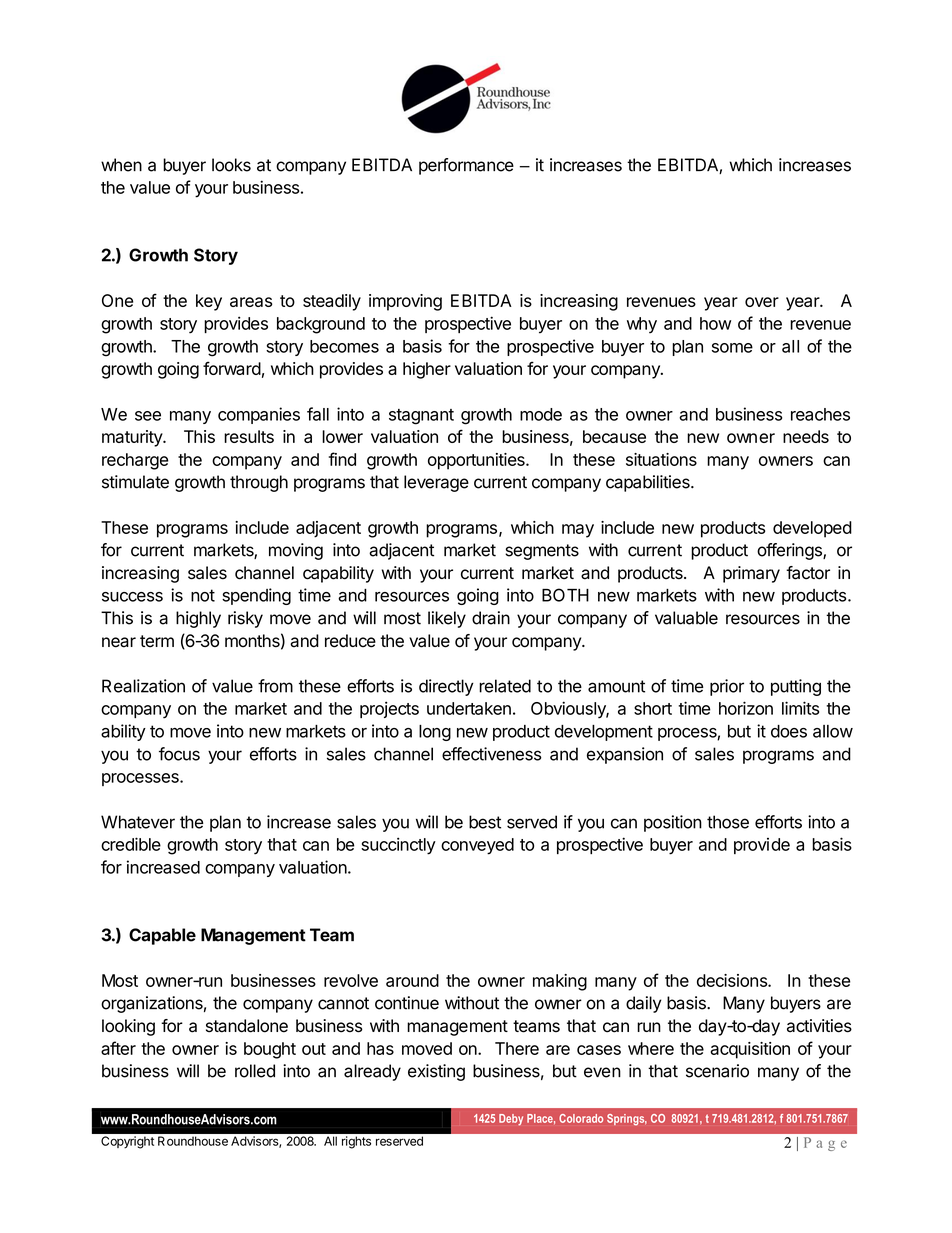 This document has width=952, height=1233. I want to click on highly, so click(198, 619).
